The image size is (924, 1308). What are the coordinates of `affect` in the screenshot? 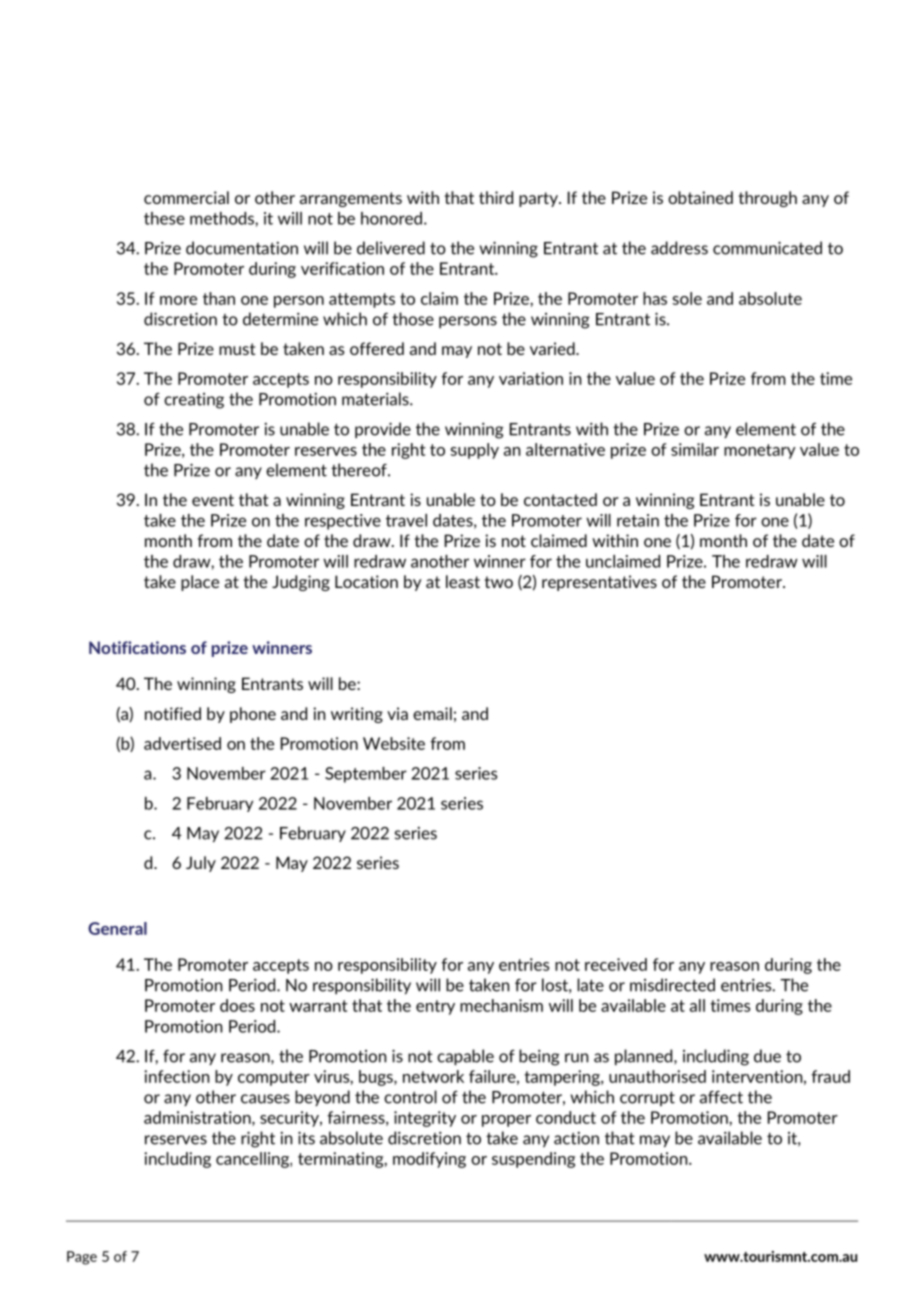 It's located at (721, 1097).
